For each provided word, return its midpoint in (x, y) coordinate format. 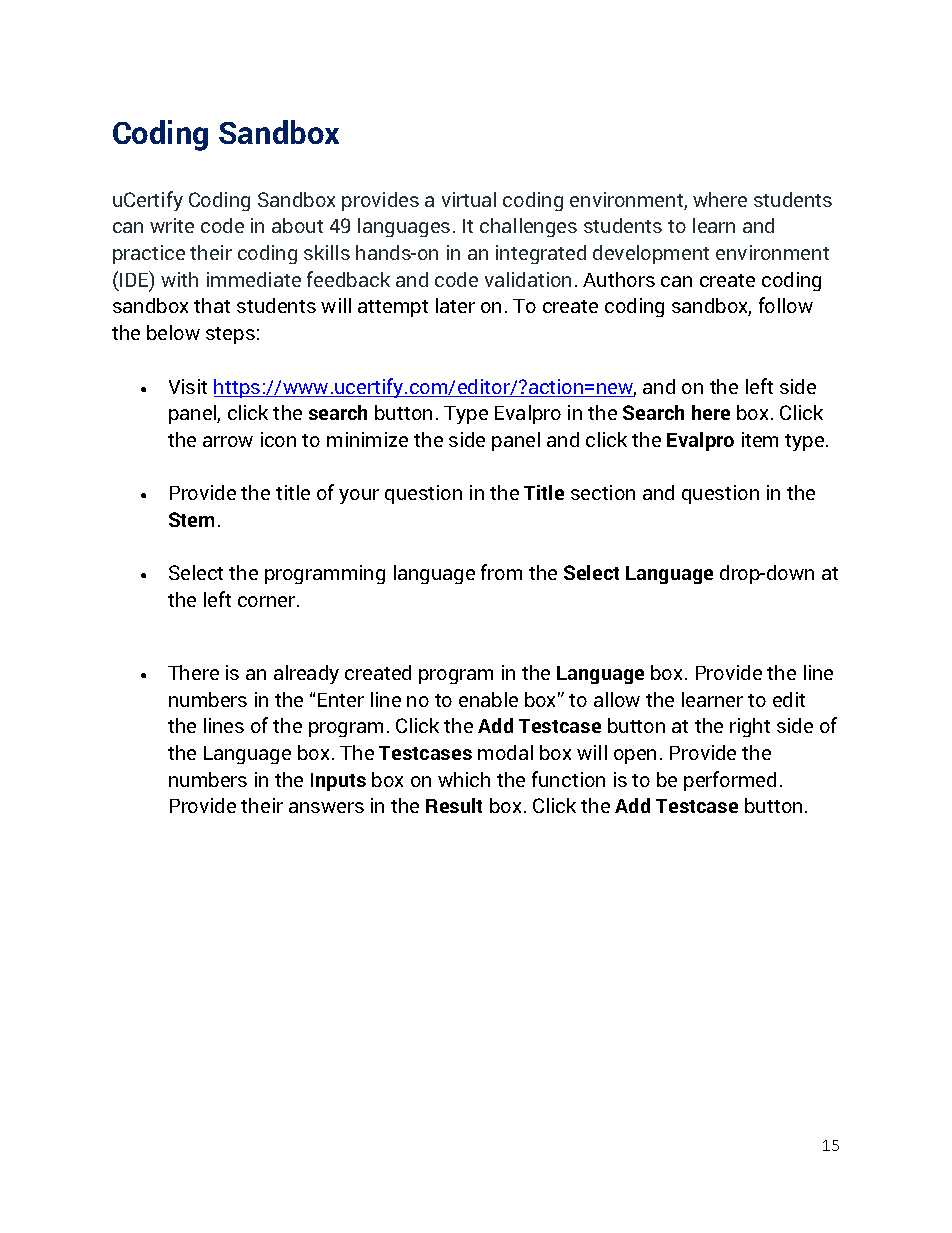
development (651, 254)
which (464, 779)
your (359, 496)
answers (326, 807)
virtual (469, 199)
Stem (191, 519)
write (172, 225)
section (603, 492)
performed (730, 781)
